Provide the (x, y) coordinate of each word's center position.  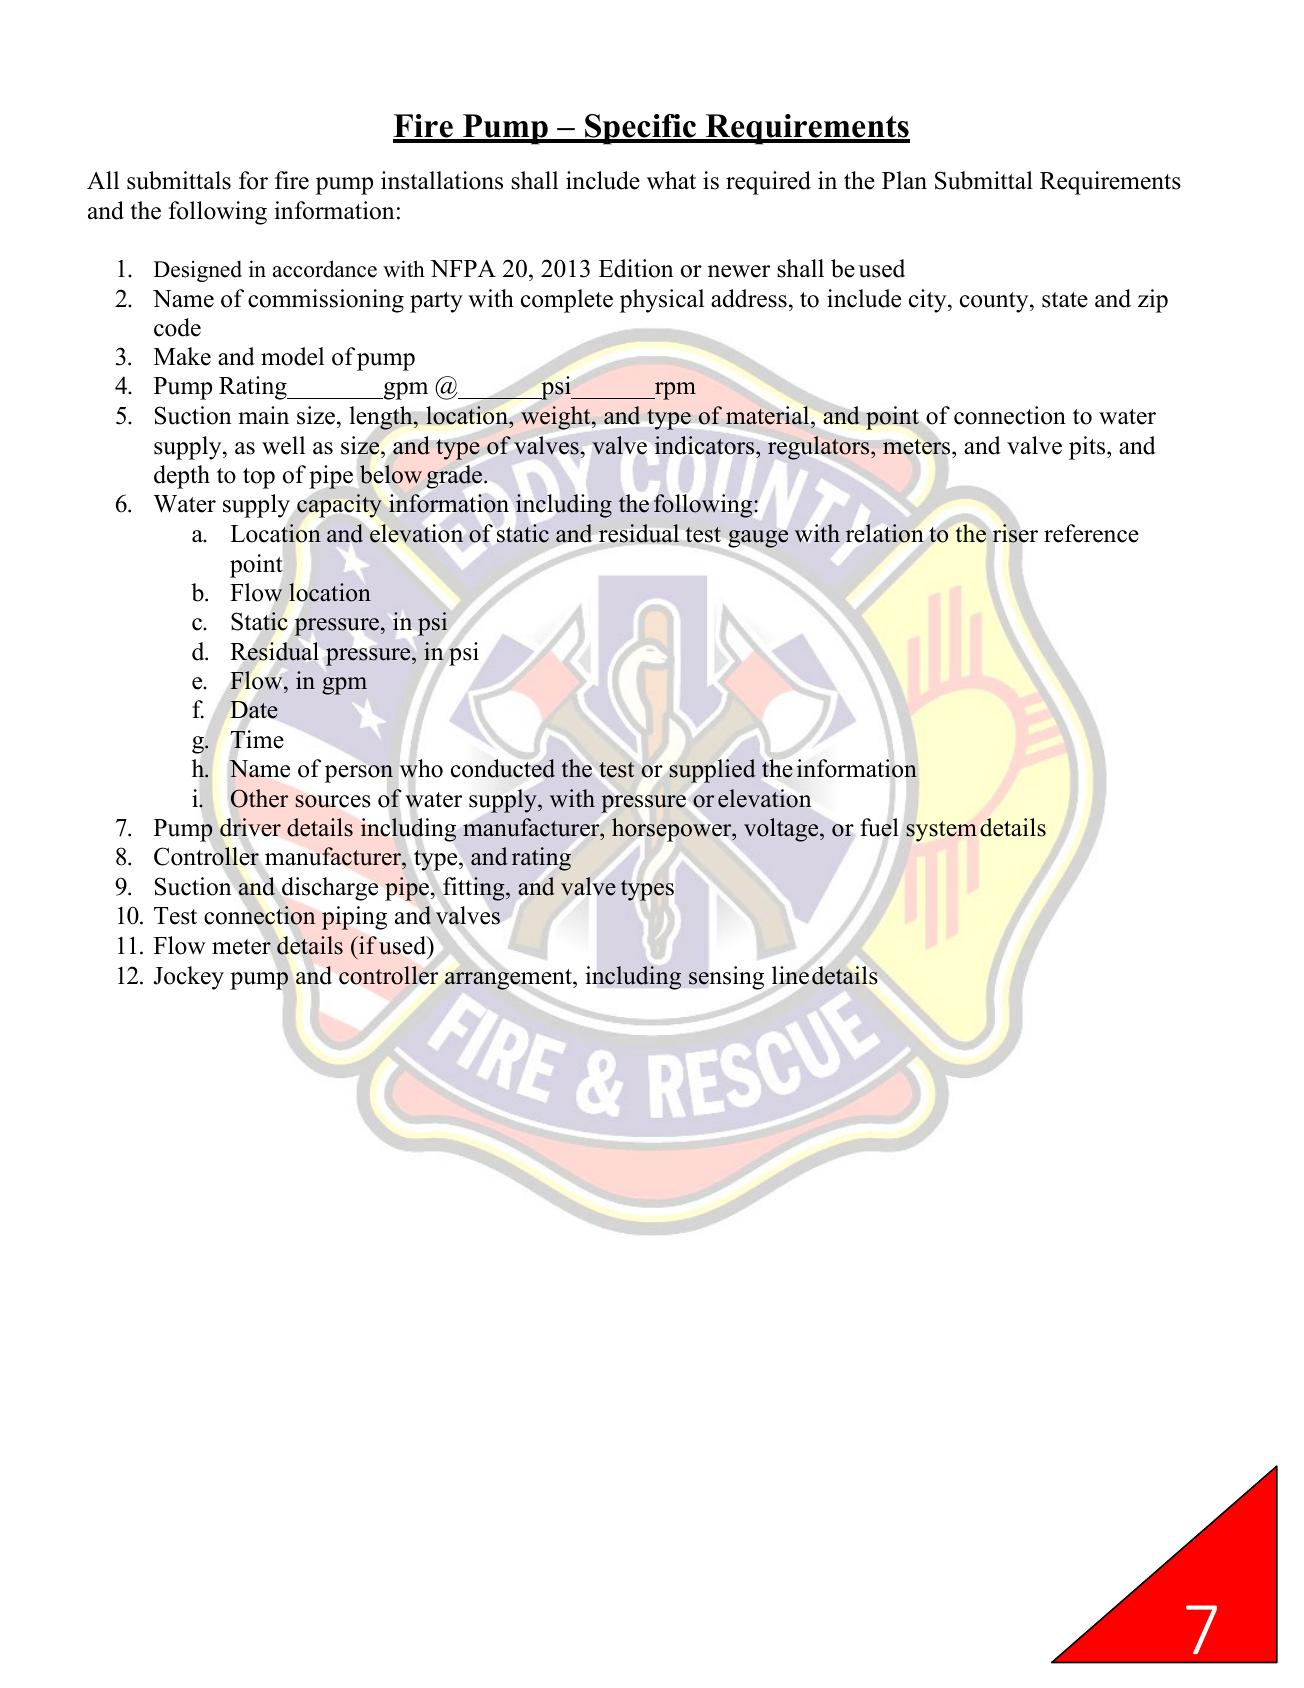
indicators (706, 445)
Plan (904, 180)
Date (254, 710)
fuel (879, 827)
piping (354, 918)
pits (1088, 448)
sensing (726, 978)
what (671, 180)
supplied (713, 771)
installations (442, 180)
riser (1015, 533)
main (263, 415)
